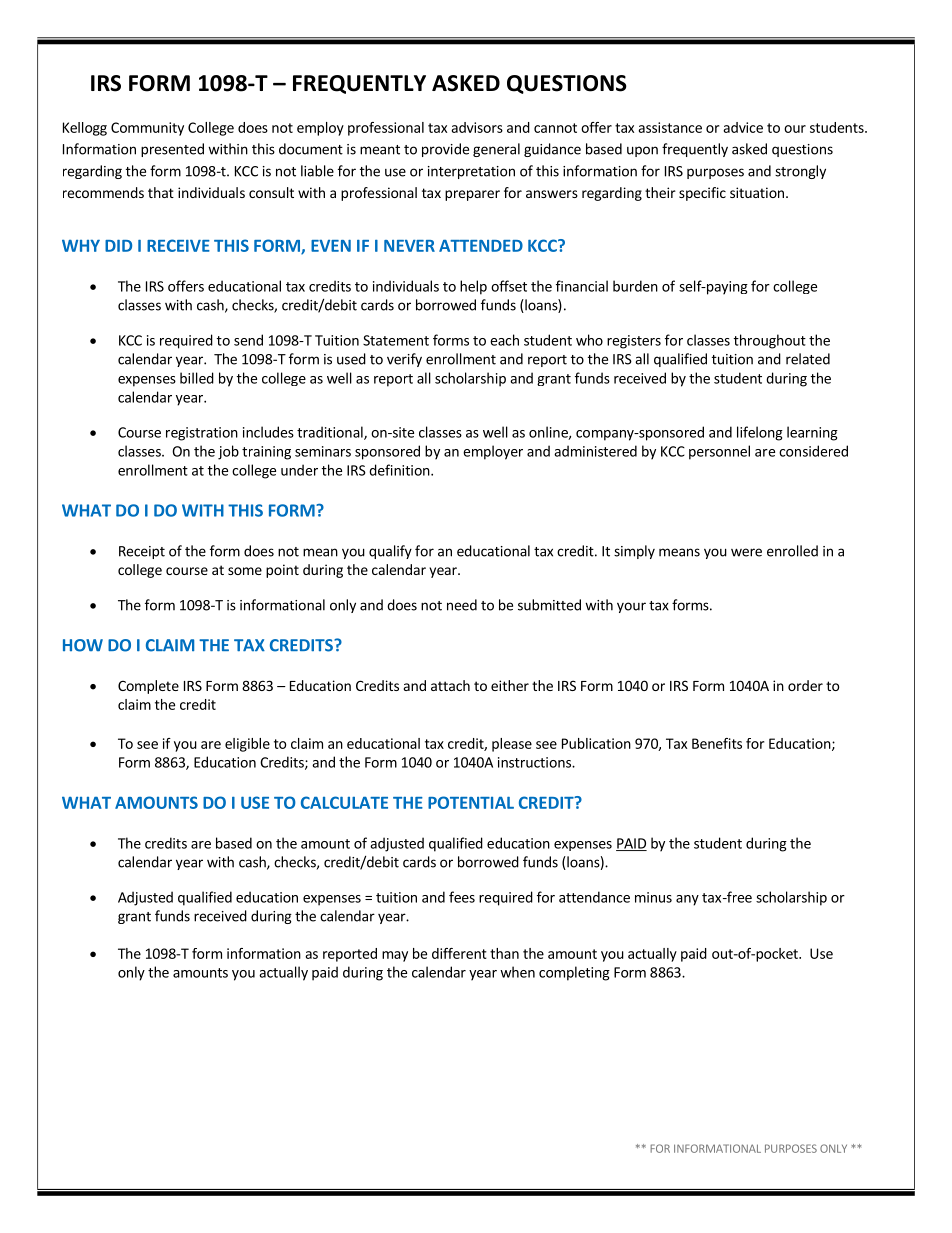 This screenshot has width=952, height=1233. Describe the element at coordinates (445, 150) in the screenshot. I see `provide` at that location.
